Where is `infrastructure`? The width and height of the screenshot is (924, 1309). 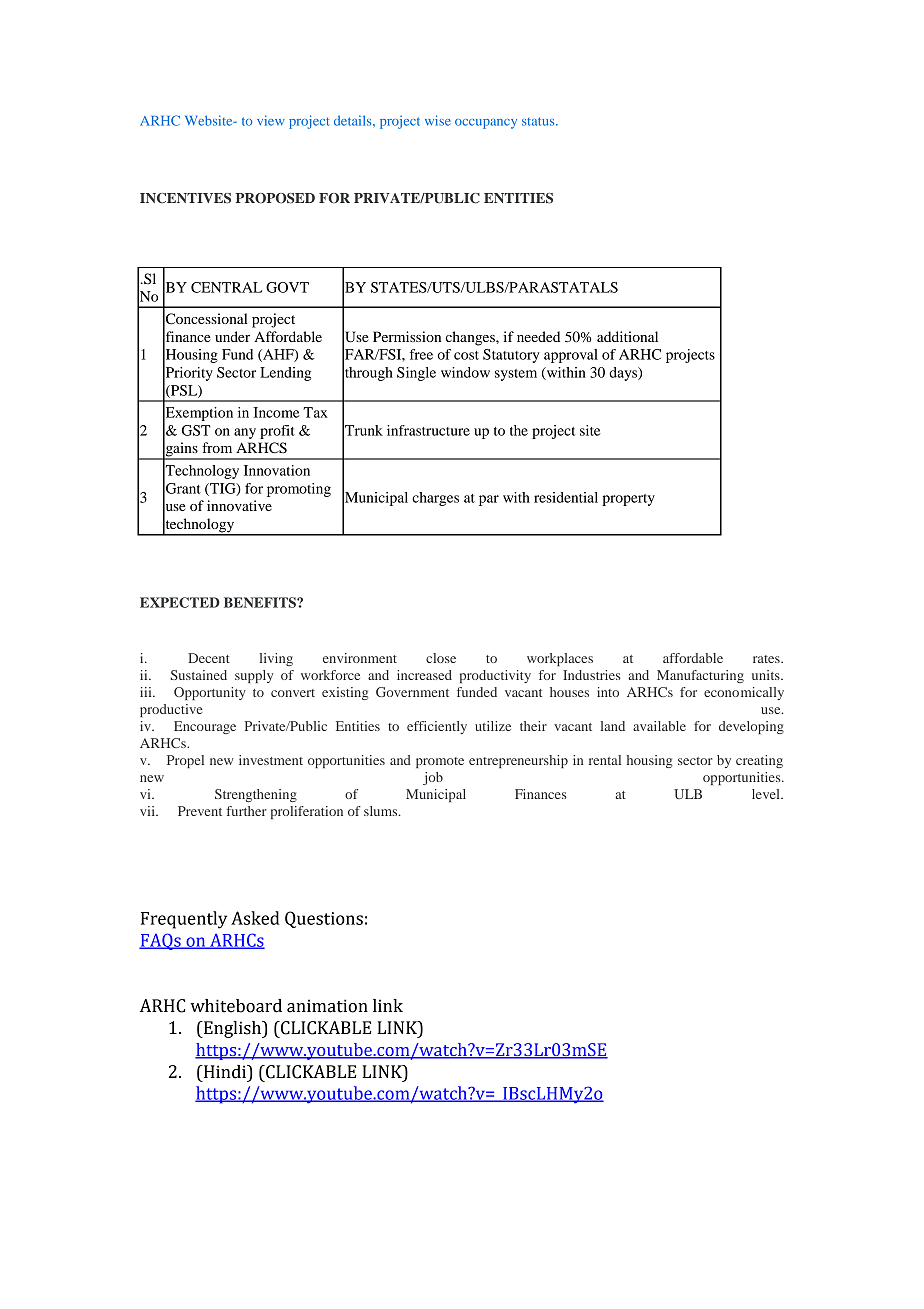
infrastructure is located at coordinates (428, 430).
